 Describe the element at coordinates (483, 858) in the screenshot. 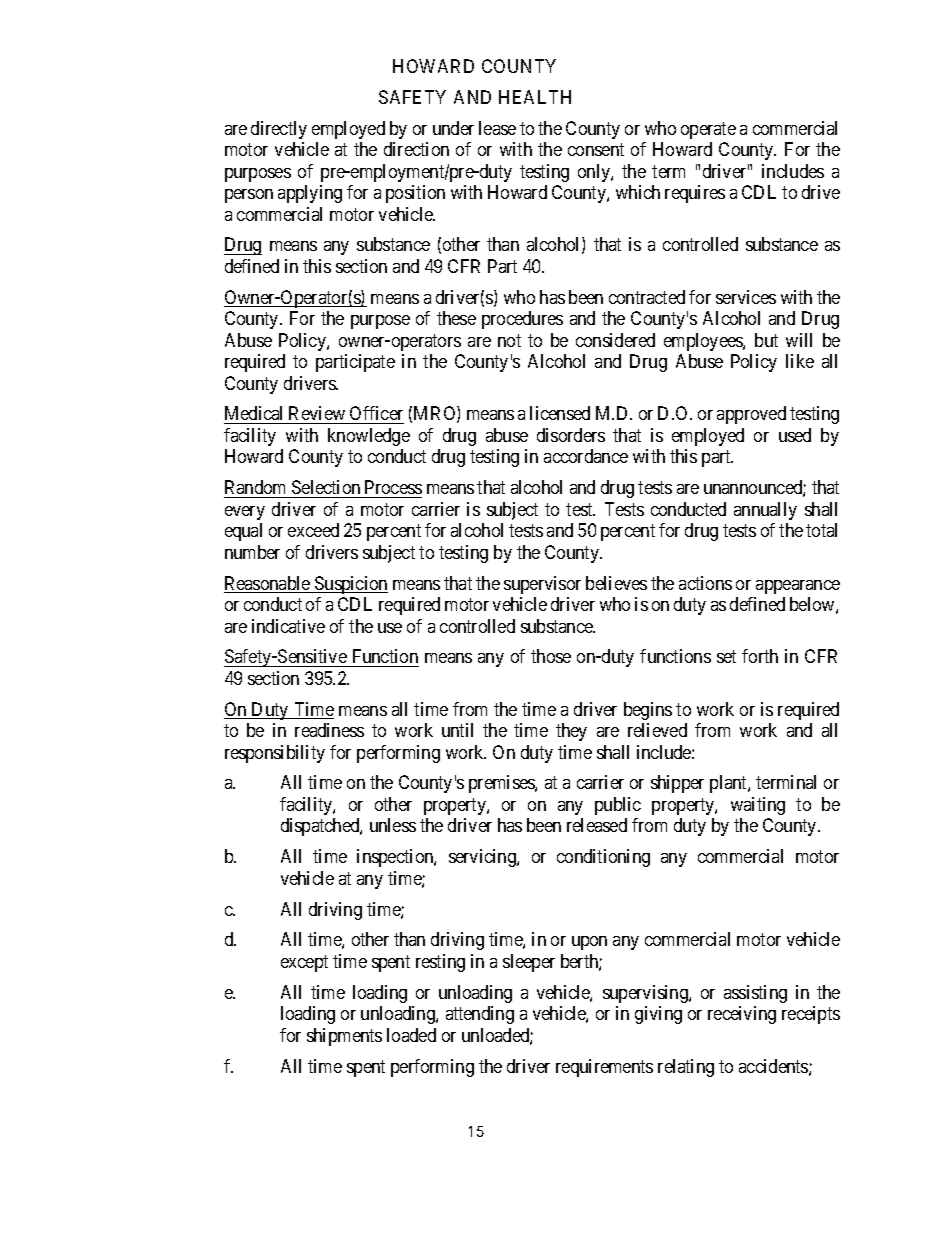

I see `servicing` at that location.
